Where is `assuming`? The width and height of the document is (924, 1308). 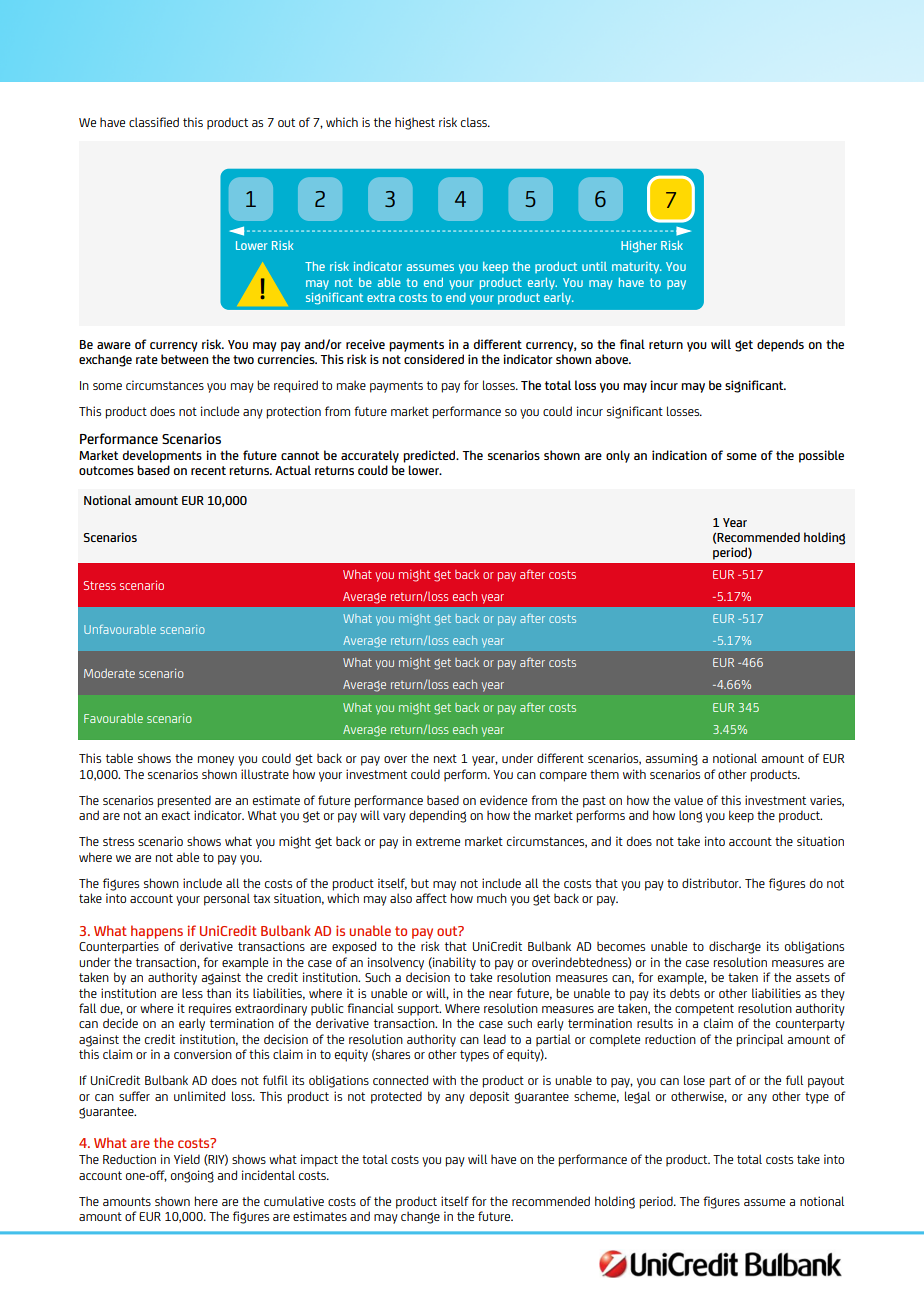 assuming is located at coordinates (671, 759).
